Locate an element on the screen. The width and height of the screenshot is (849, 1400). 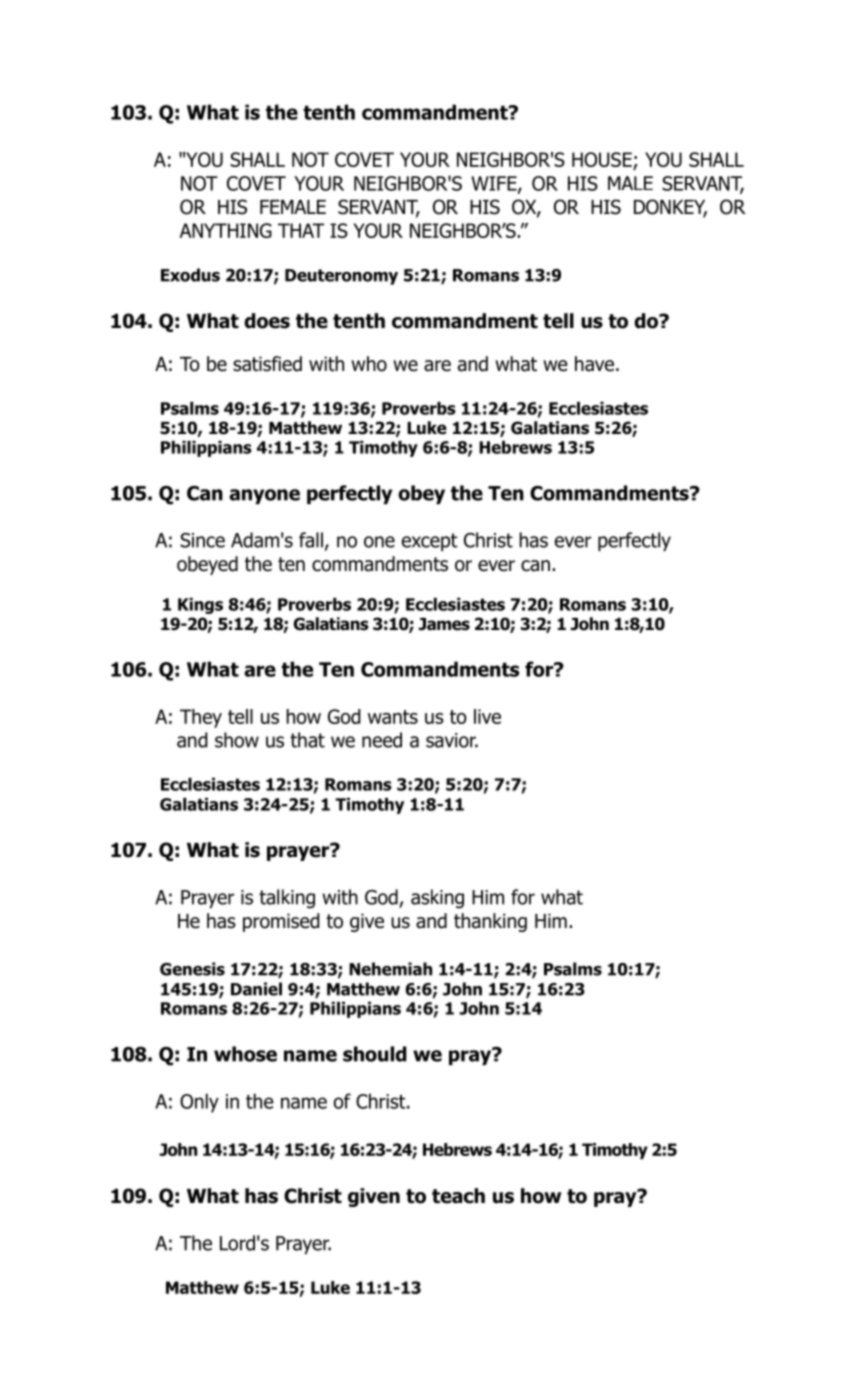
Deuteronomy is located at coordinates (341, 277).
